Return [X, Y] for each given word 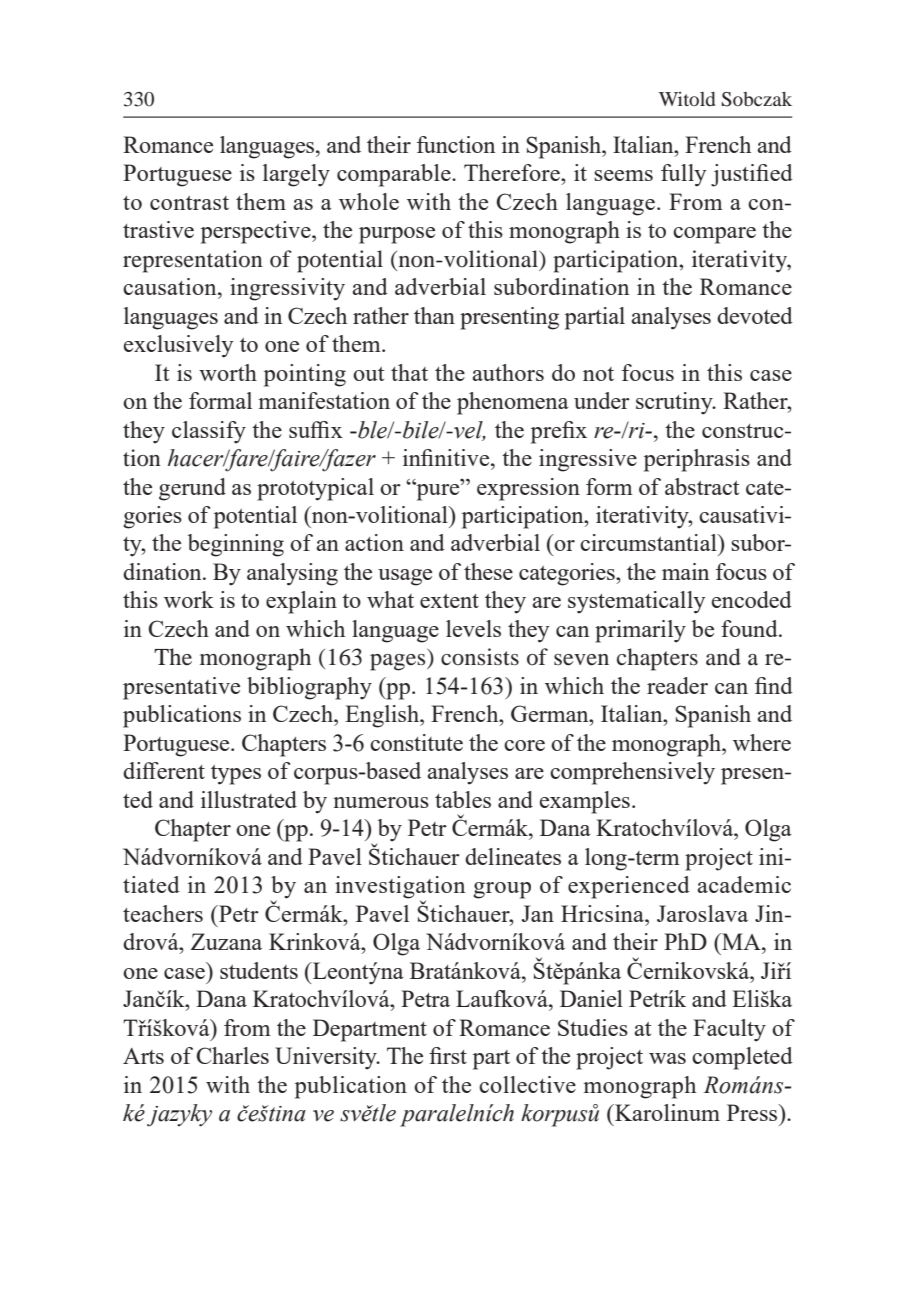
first [448, 1055]
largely [296, 175]
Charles [232, 1055]
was [667, 1058]
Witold [687, 99]
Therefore [513, 172]
